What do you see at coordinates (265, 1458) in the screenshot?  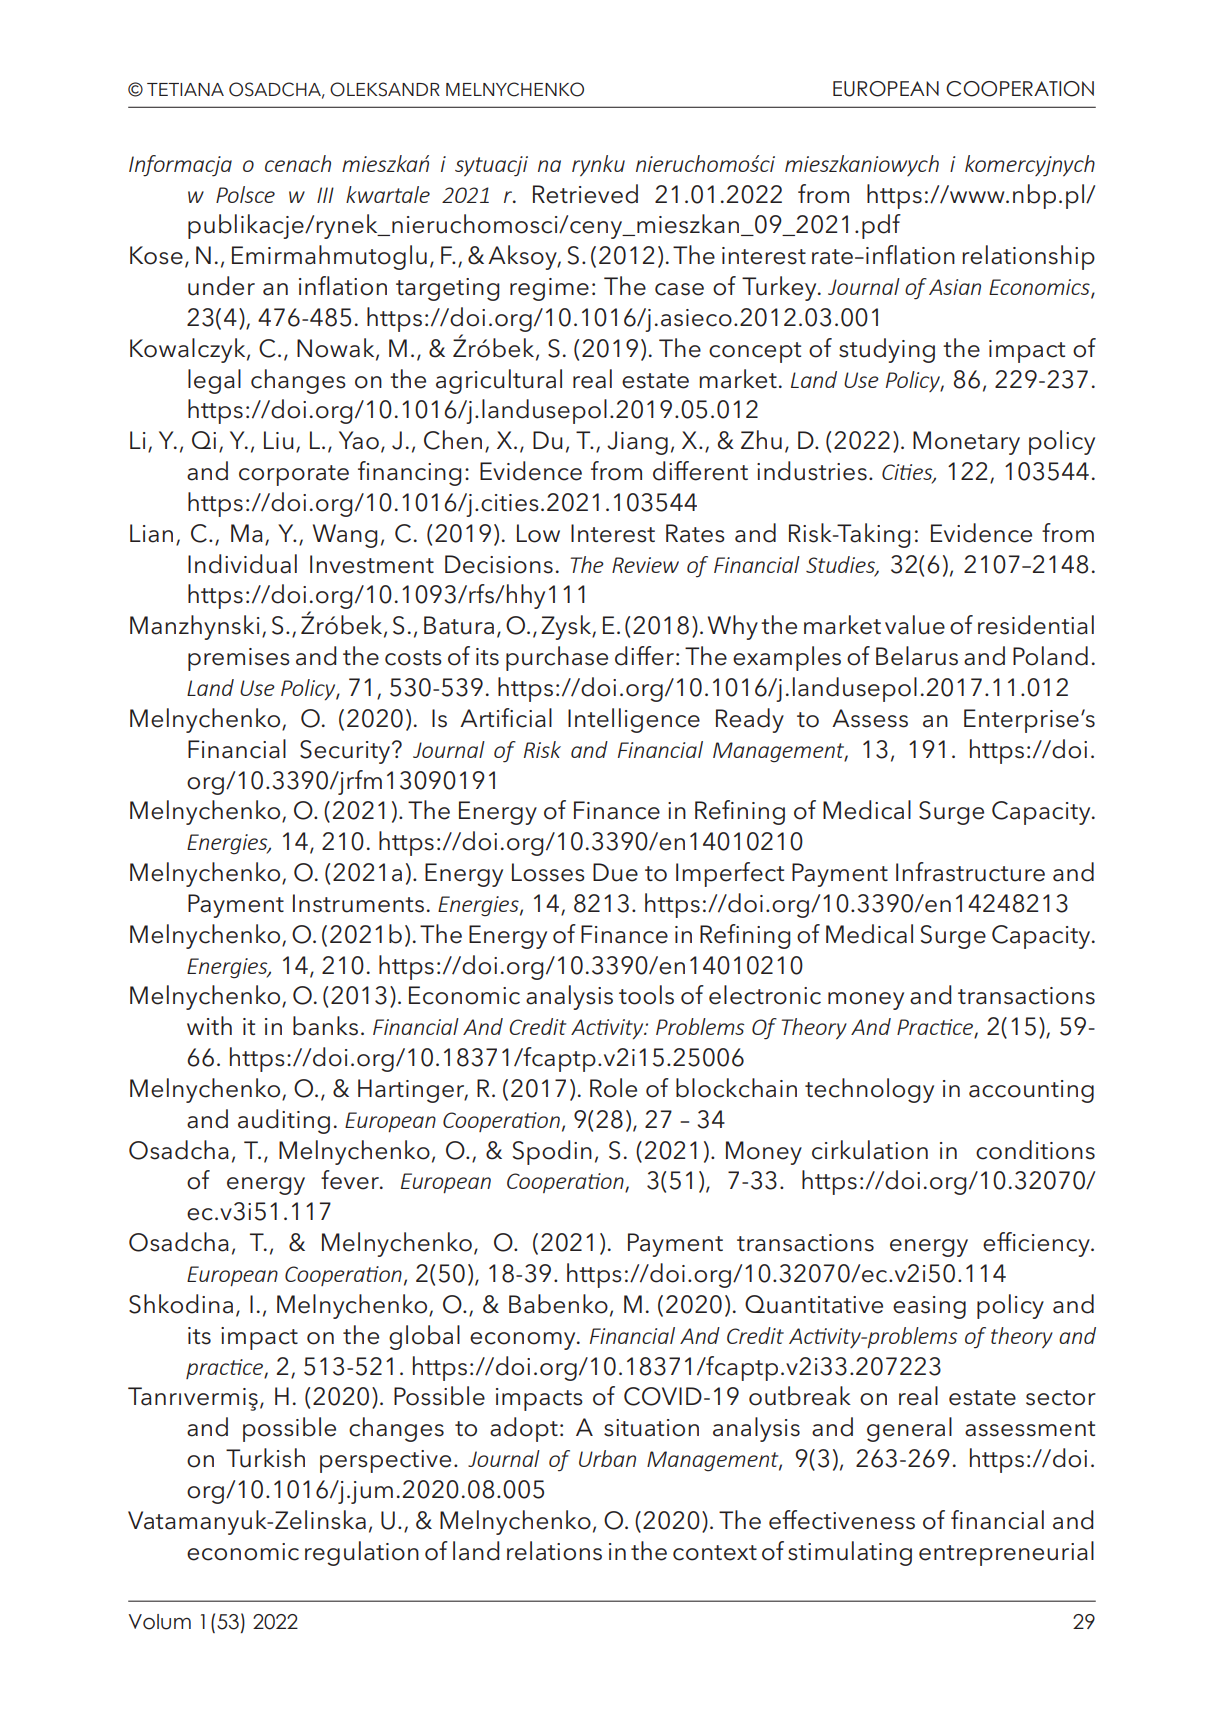 I see `Turkish` at bounding box center [265, 1458].
